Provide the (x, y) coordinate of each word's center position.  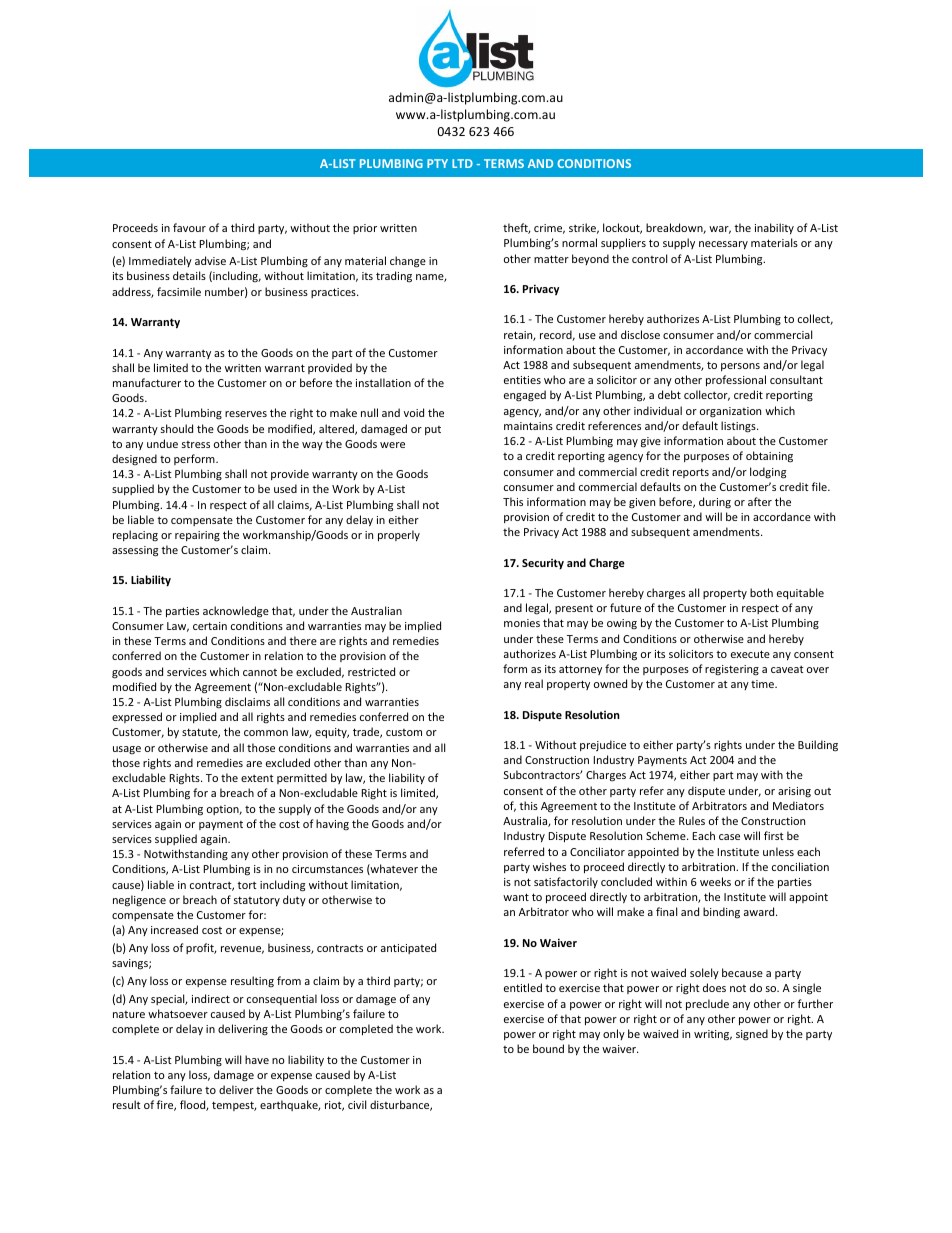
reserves (246, 414)
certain (210, 626)
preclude (707, 1004)
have (257, 1059)
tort (247, 885)
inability (774, 228)
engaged (525, 396)
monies (522, 623)
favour (189, 227)
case (729, 837)
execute (750, 654)
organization (730, 412)
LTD (462, 163)
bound (548, 1048)
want (516, 897)
